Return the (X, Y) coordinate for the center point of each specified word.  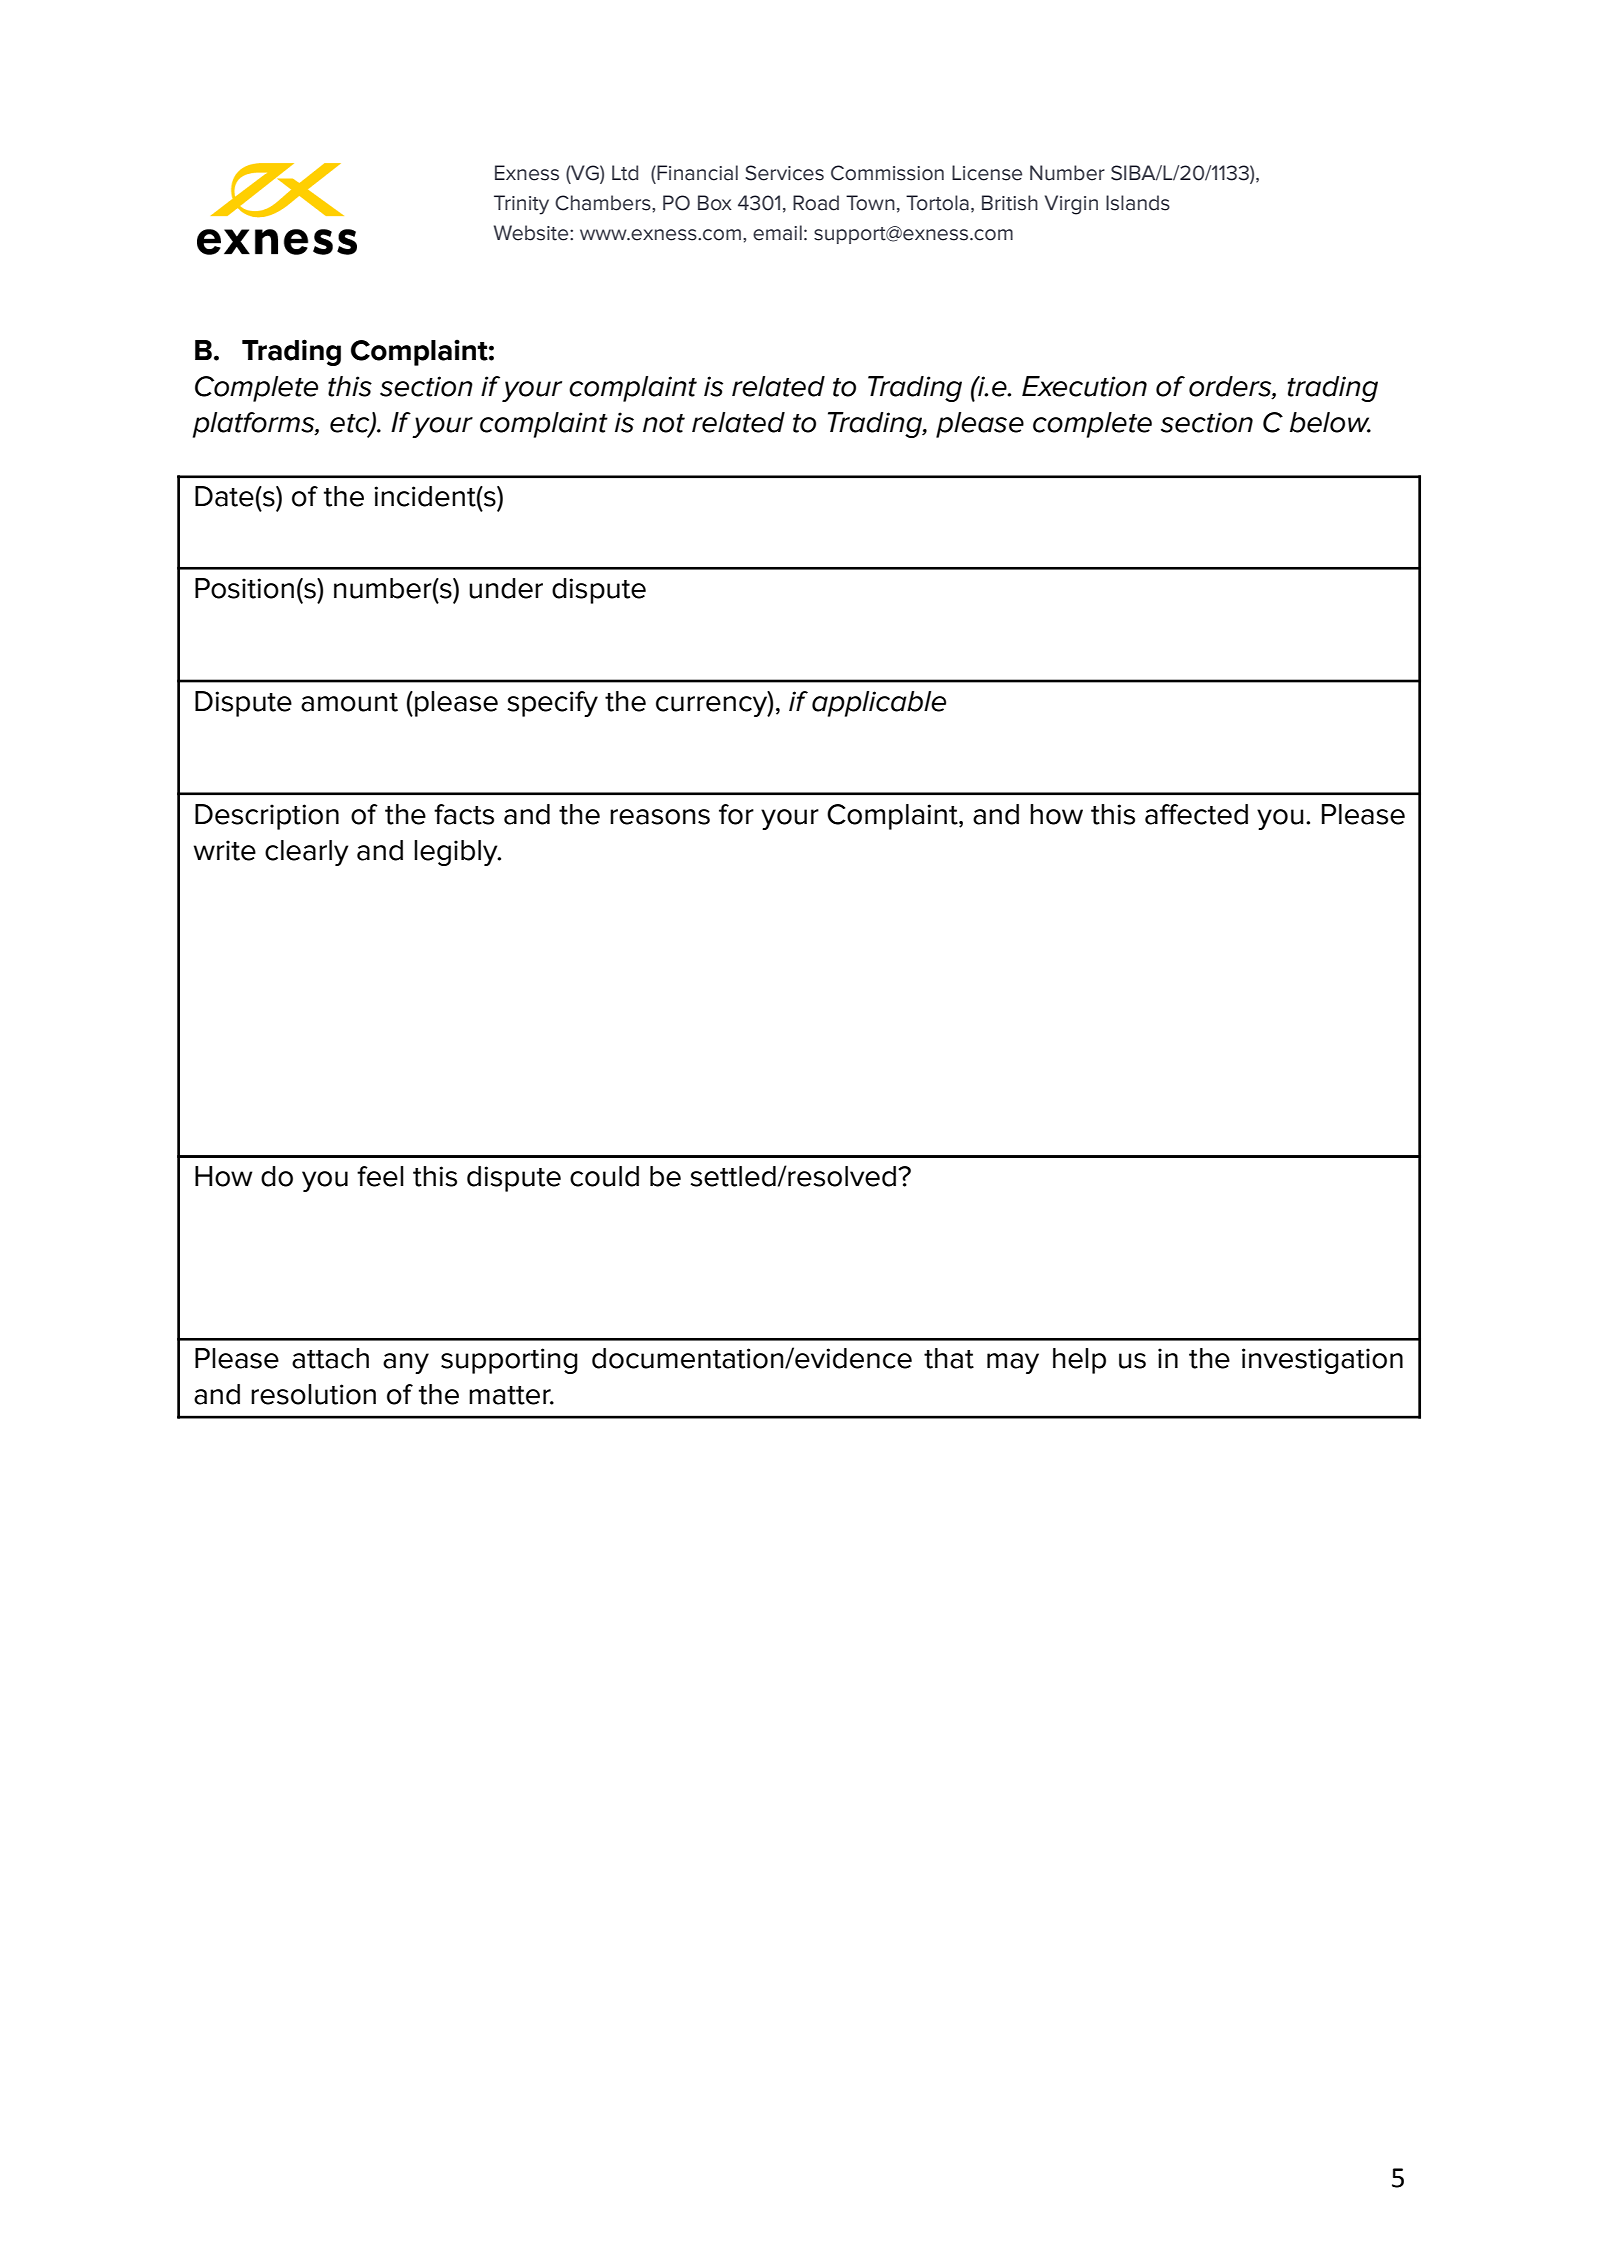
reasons (660, 817)
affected (1196, 814)
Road (816, 203)
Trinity (521, 205)
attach (330, 1358)
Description (267, 817)
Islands (1138, 203)
